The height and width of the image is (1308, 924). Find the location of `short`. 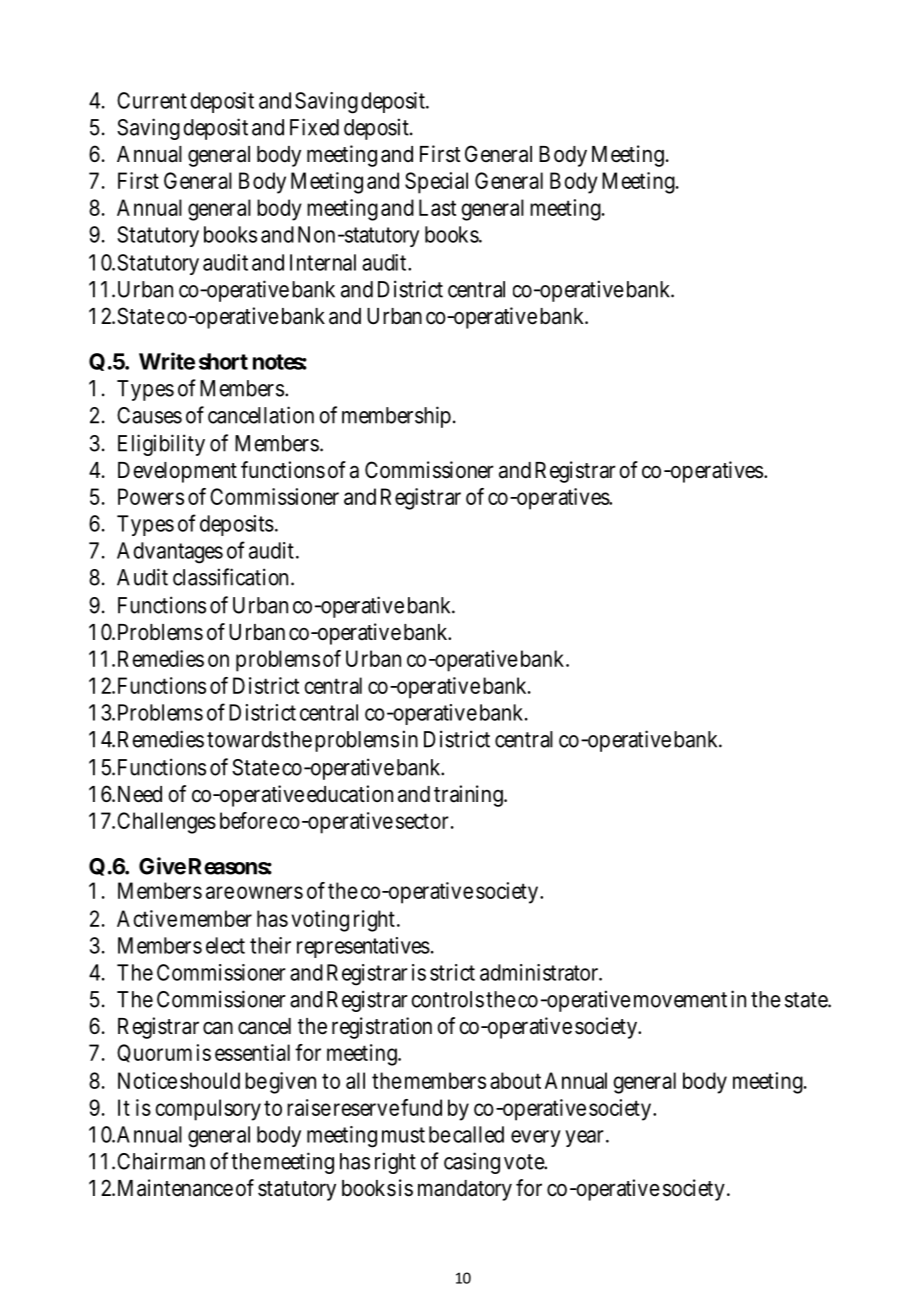

short is located at coordinates (223, 361).
